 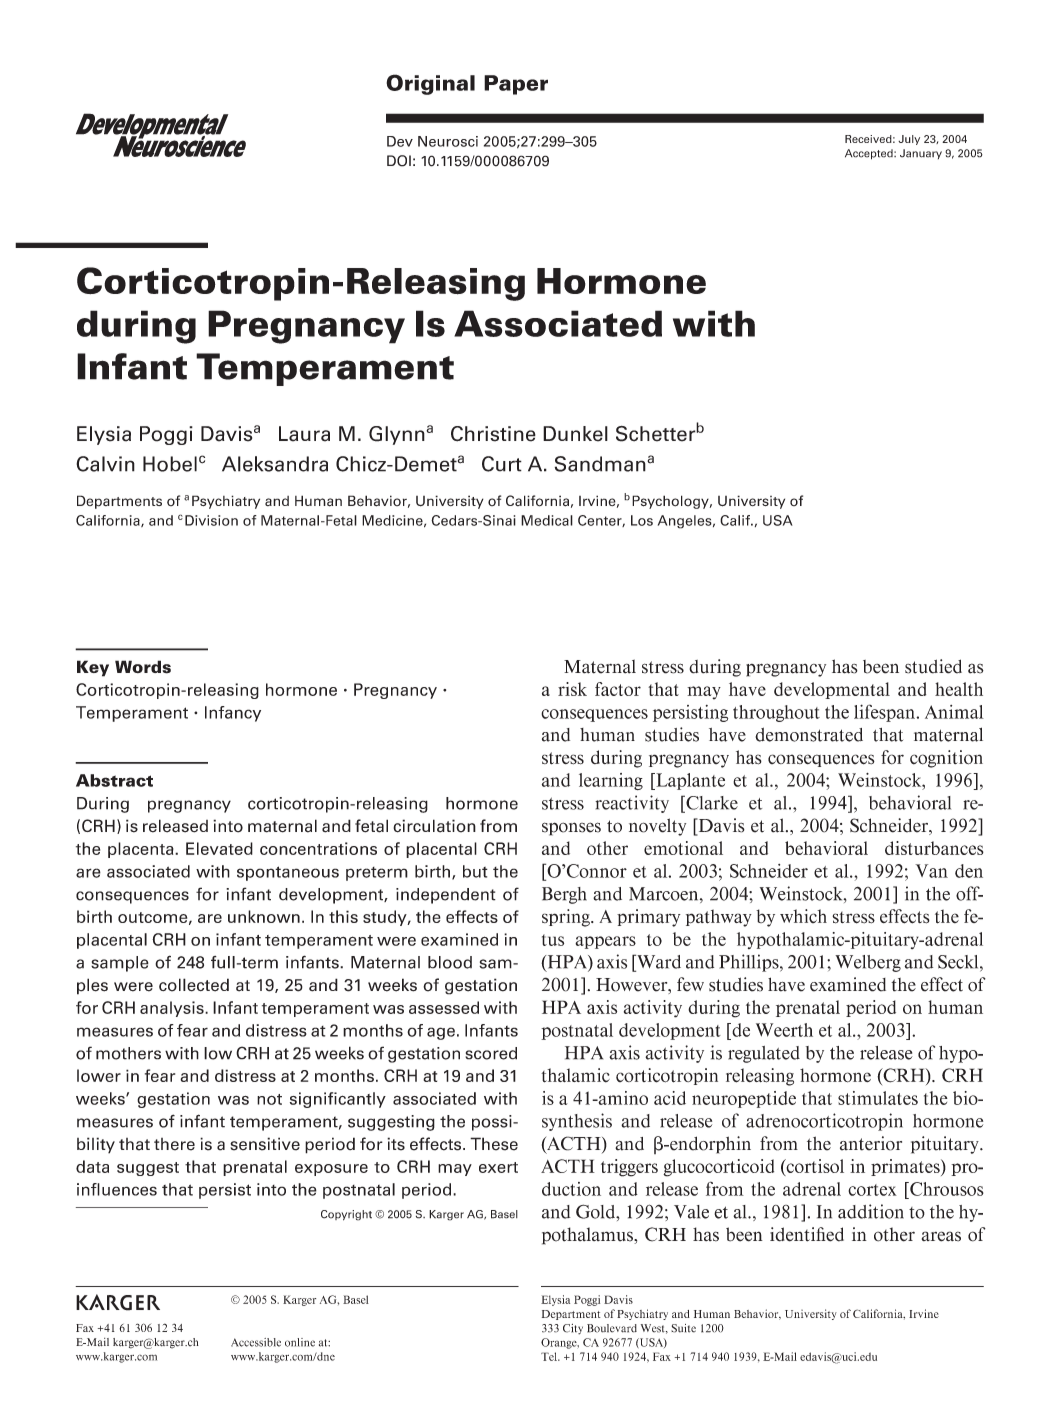 What do you see at coordinates (642, 520) in the screenshot?
I see `Los` at bounding box center [642, 520].
